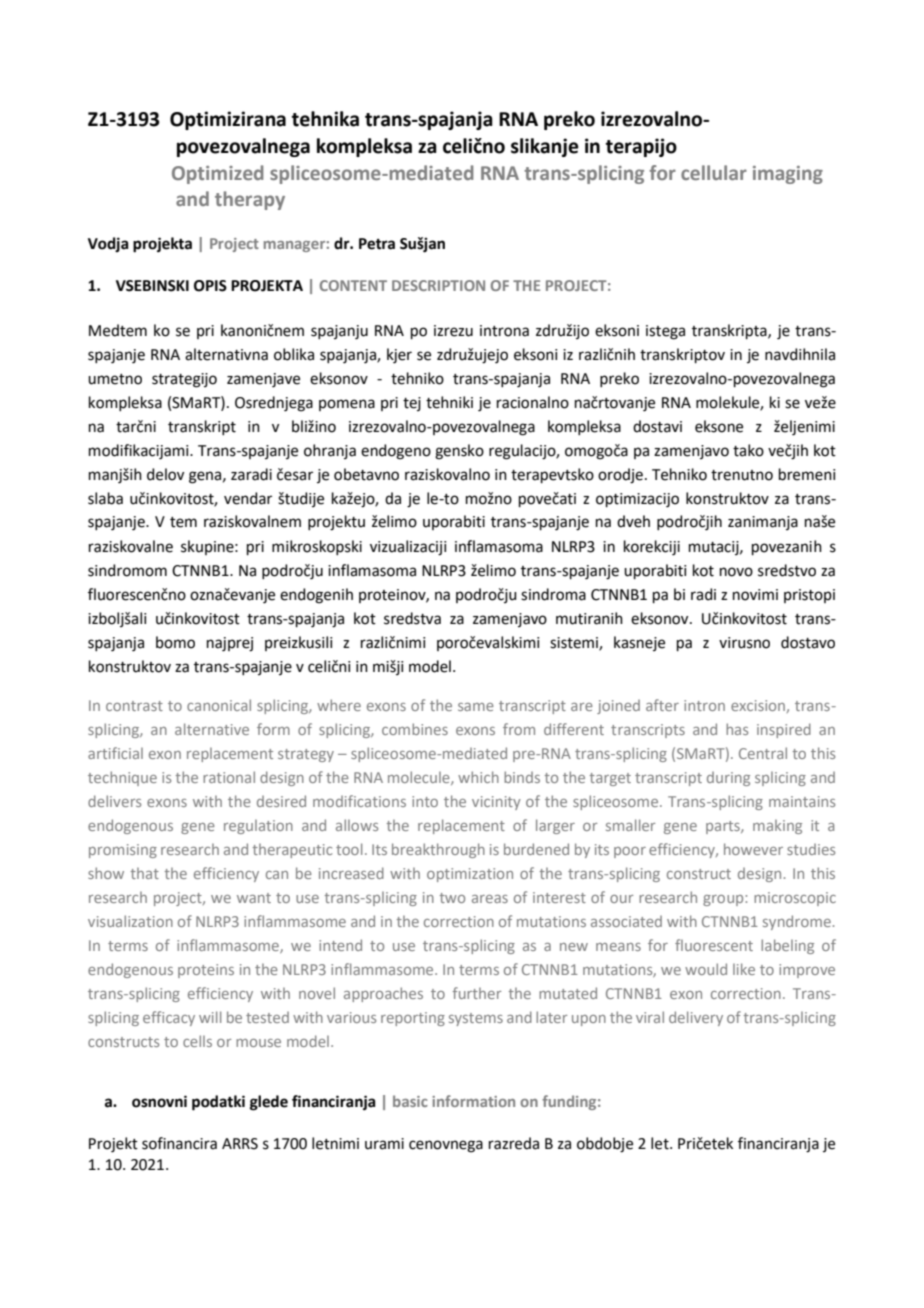 The height and width of the screenshot is (1308, 924). I want to click on group, so click(724, 900).
